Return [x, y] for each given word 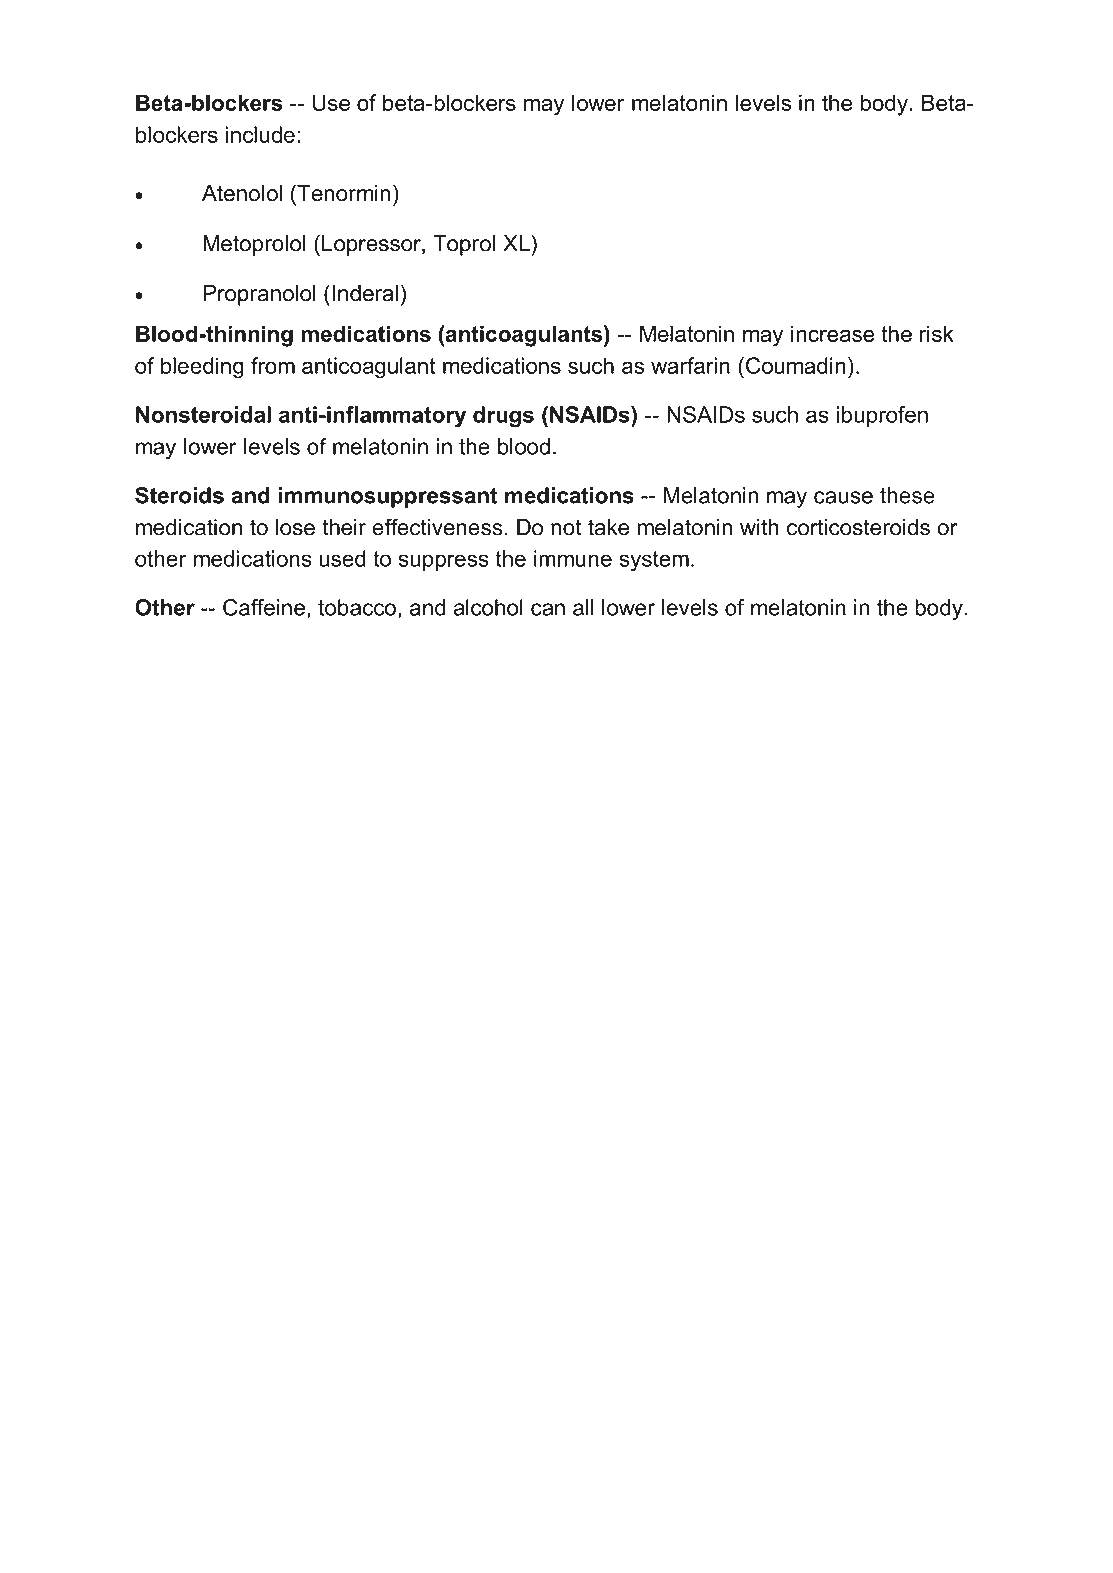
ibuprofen [882, 416]
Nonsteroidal [203, 414]
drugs [503, 417]
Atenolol [242, 193]
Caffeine [265, 608]
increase [833, 333]
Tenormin [343, 193]
